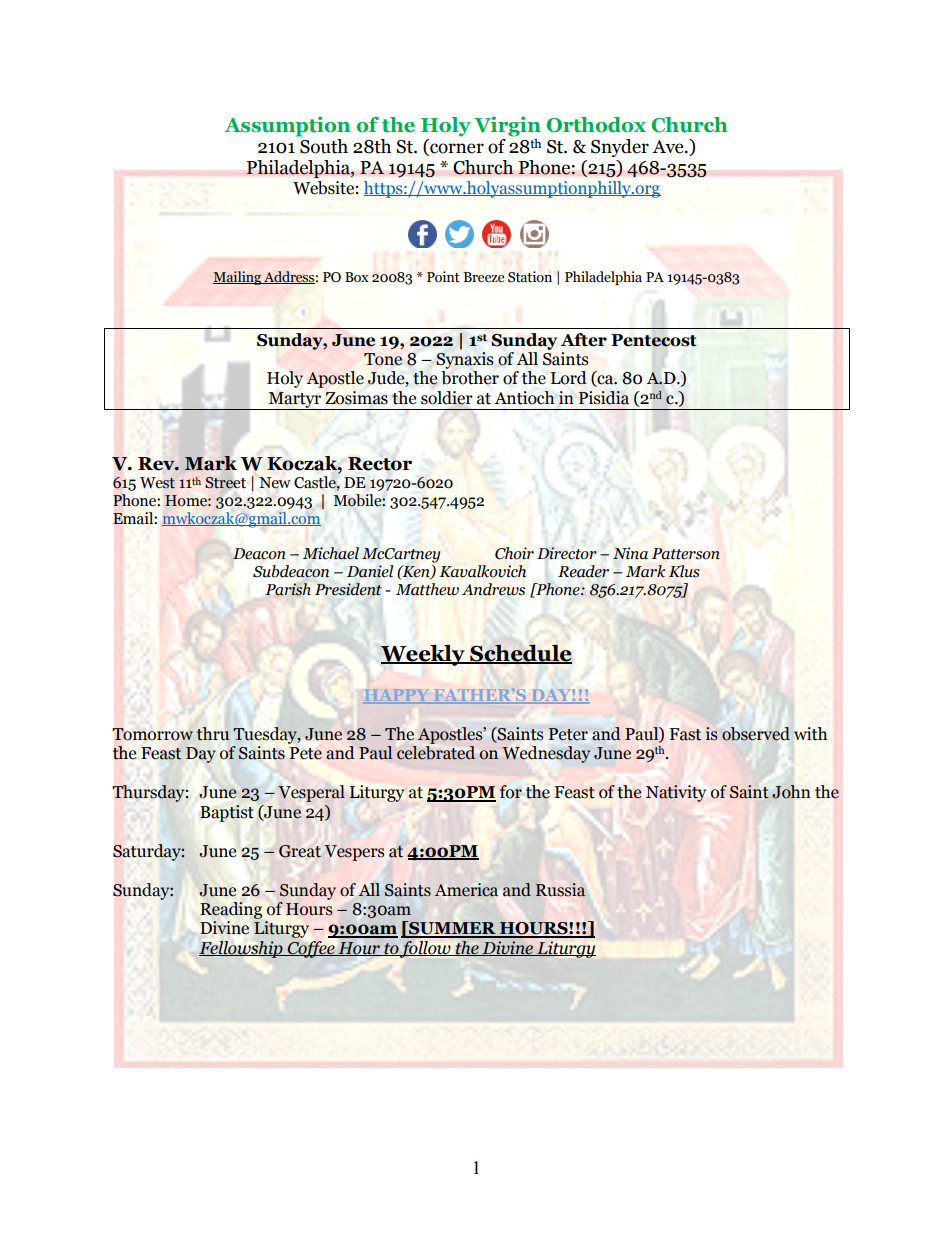 The height and width of the screenshot is (1233, 952). What do you see at coordinates (654, 340) in the screenshot?
I see `Pentecost` at bounding box center [654, 340].
